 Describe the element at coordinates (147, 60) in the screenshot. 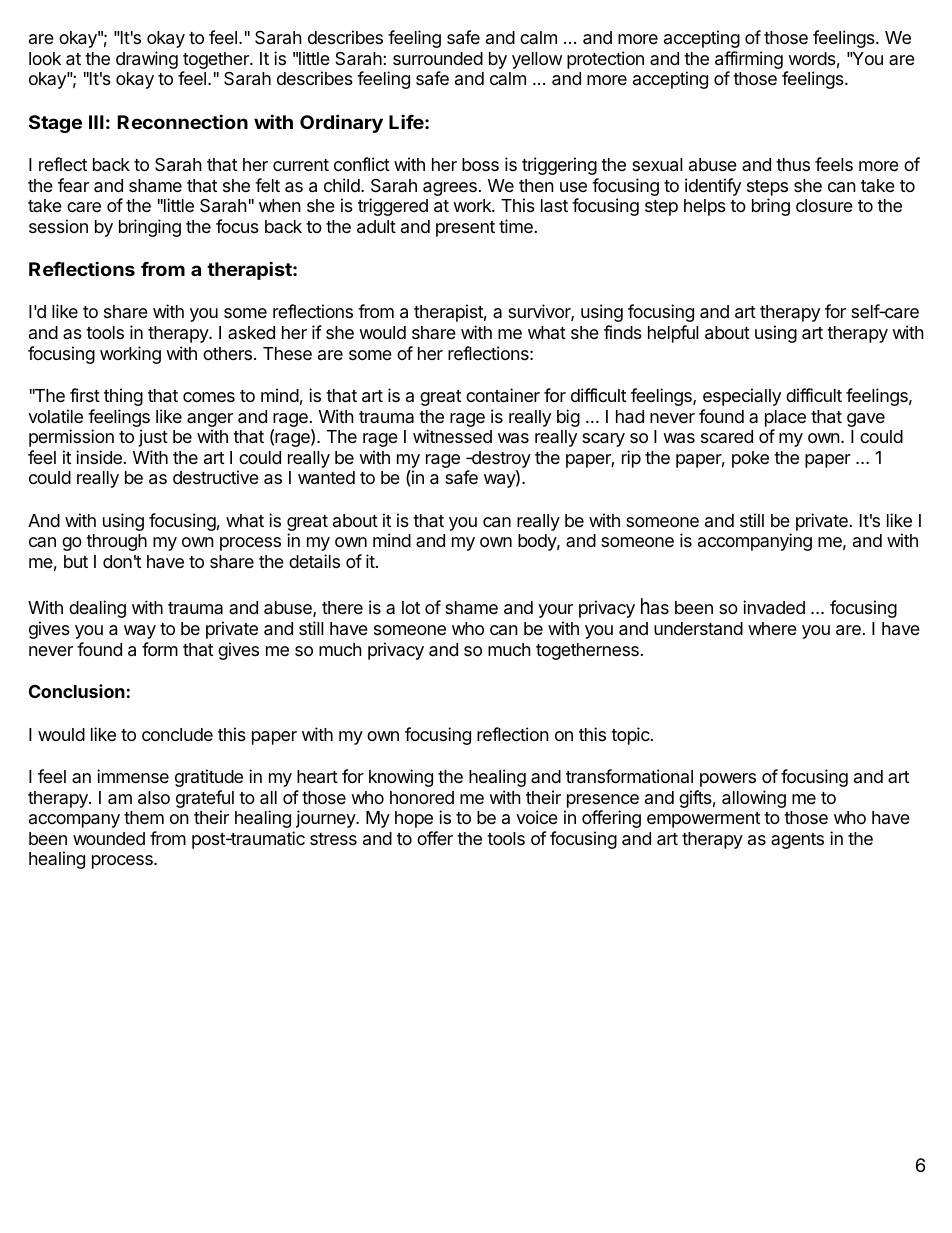

I see `drawing` at that location.
